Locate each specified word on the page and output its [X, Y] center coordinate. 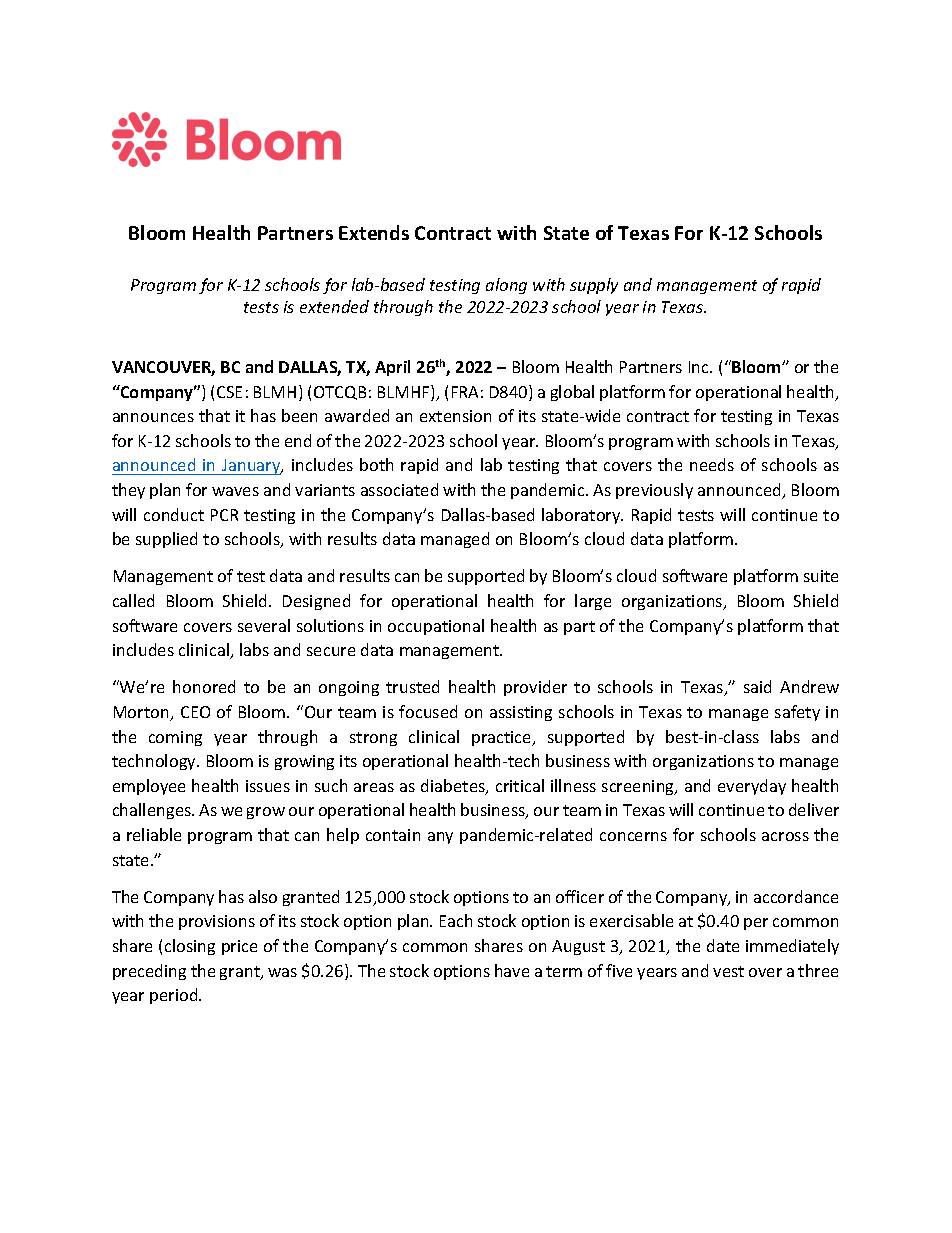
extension [455, 416]
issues [268, 786]
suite [821, 576]
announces [153, 417]
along [506, 286]
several [264, 625]
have [512, 970]
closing [190, 947]
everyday [752, 787]
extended [334, 306]
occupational [436, 627]
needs [712, 464]
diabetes [454, 787]
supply [594, 286]
